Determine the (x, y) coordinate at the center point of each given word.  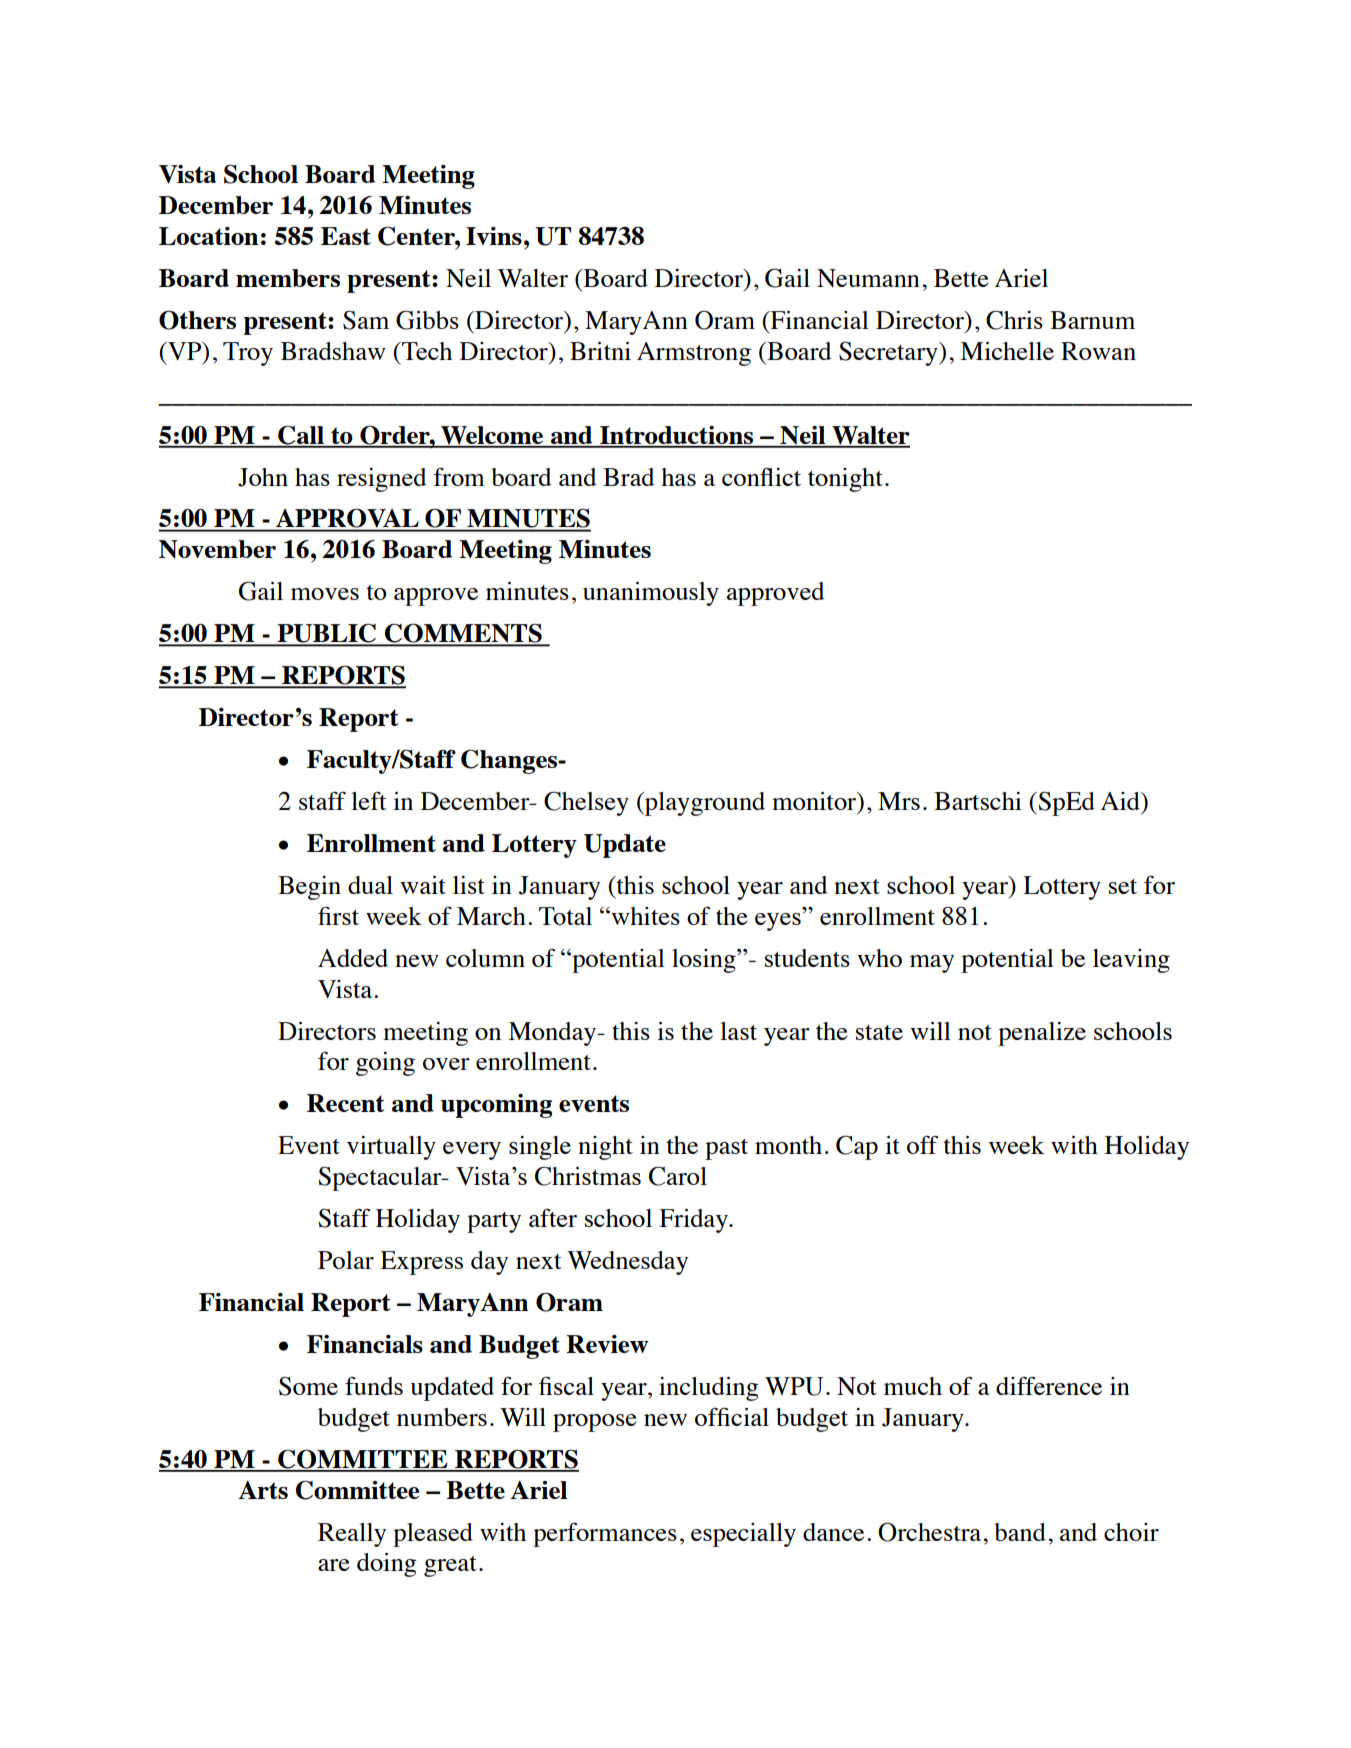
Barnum (1092, 320)
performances (605, 1535)
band (1020, 1532)
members (288, 278)
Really (352, 1535)
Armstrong (694, 354)
